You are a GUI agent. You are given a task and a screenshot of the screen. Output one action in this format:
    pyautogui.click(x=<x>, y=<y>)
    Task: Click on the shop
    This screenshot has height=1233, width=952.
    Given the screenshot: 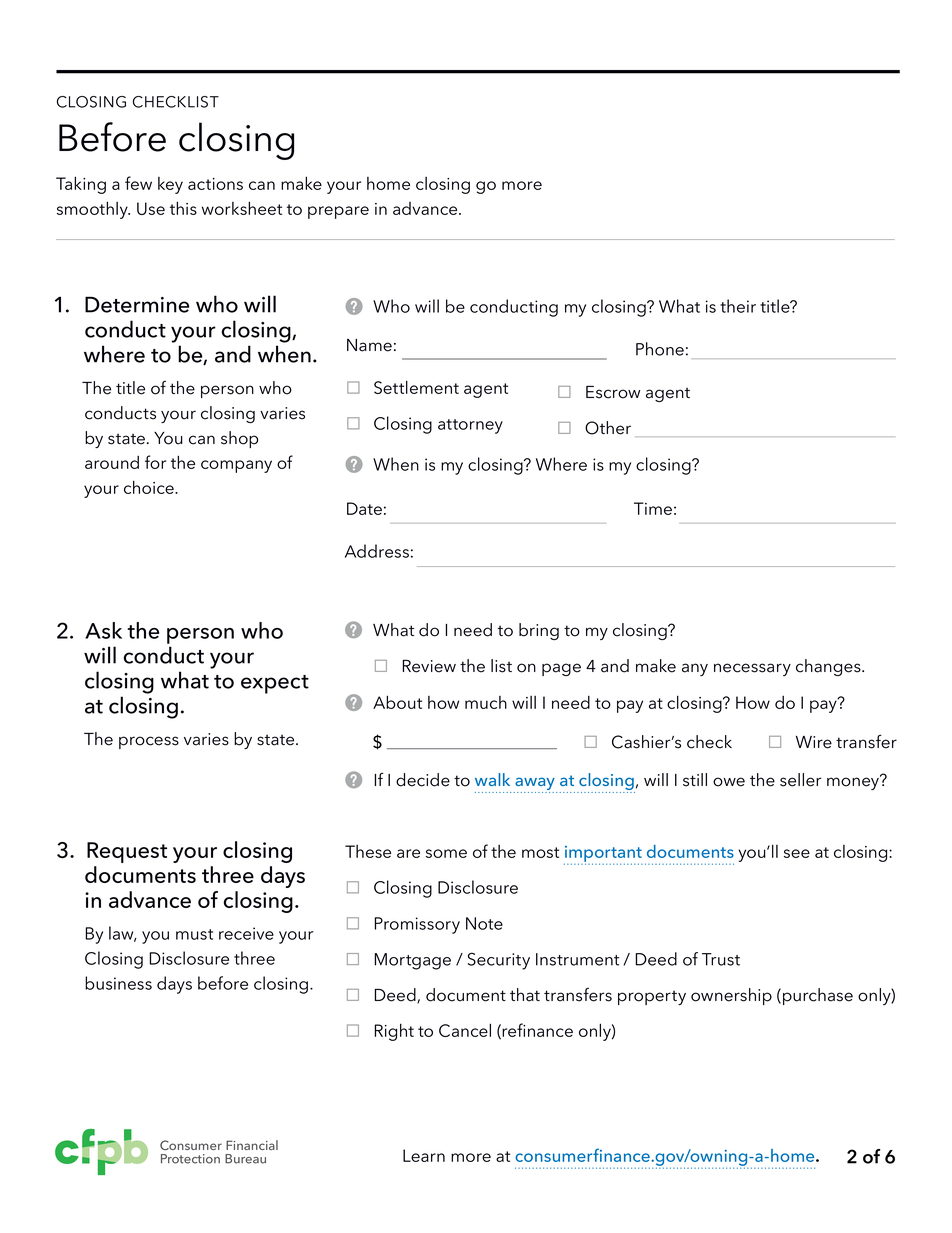 What is the action you would take?
    pyautogui.click(x=239, y=439)
